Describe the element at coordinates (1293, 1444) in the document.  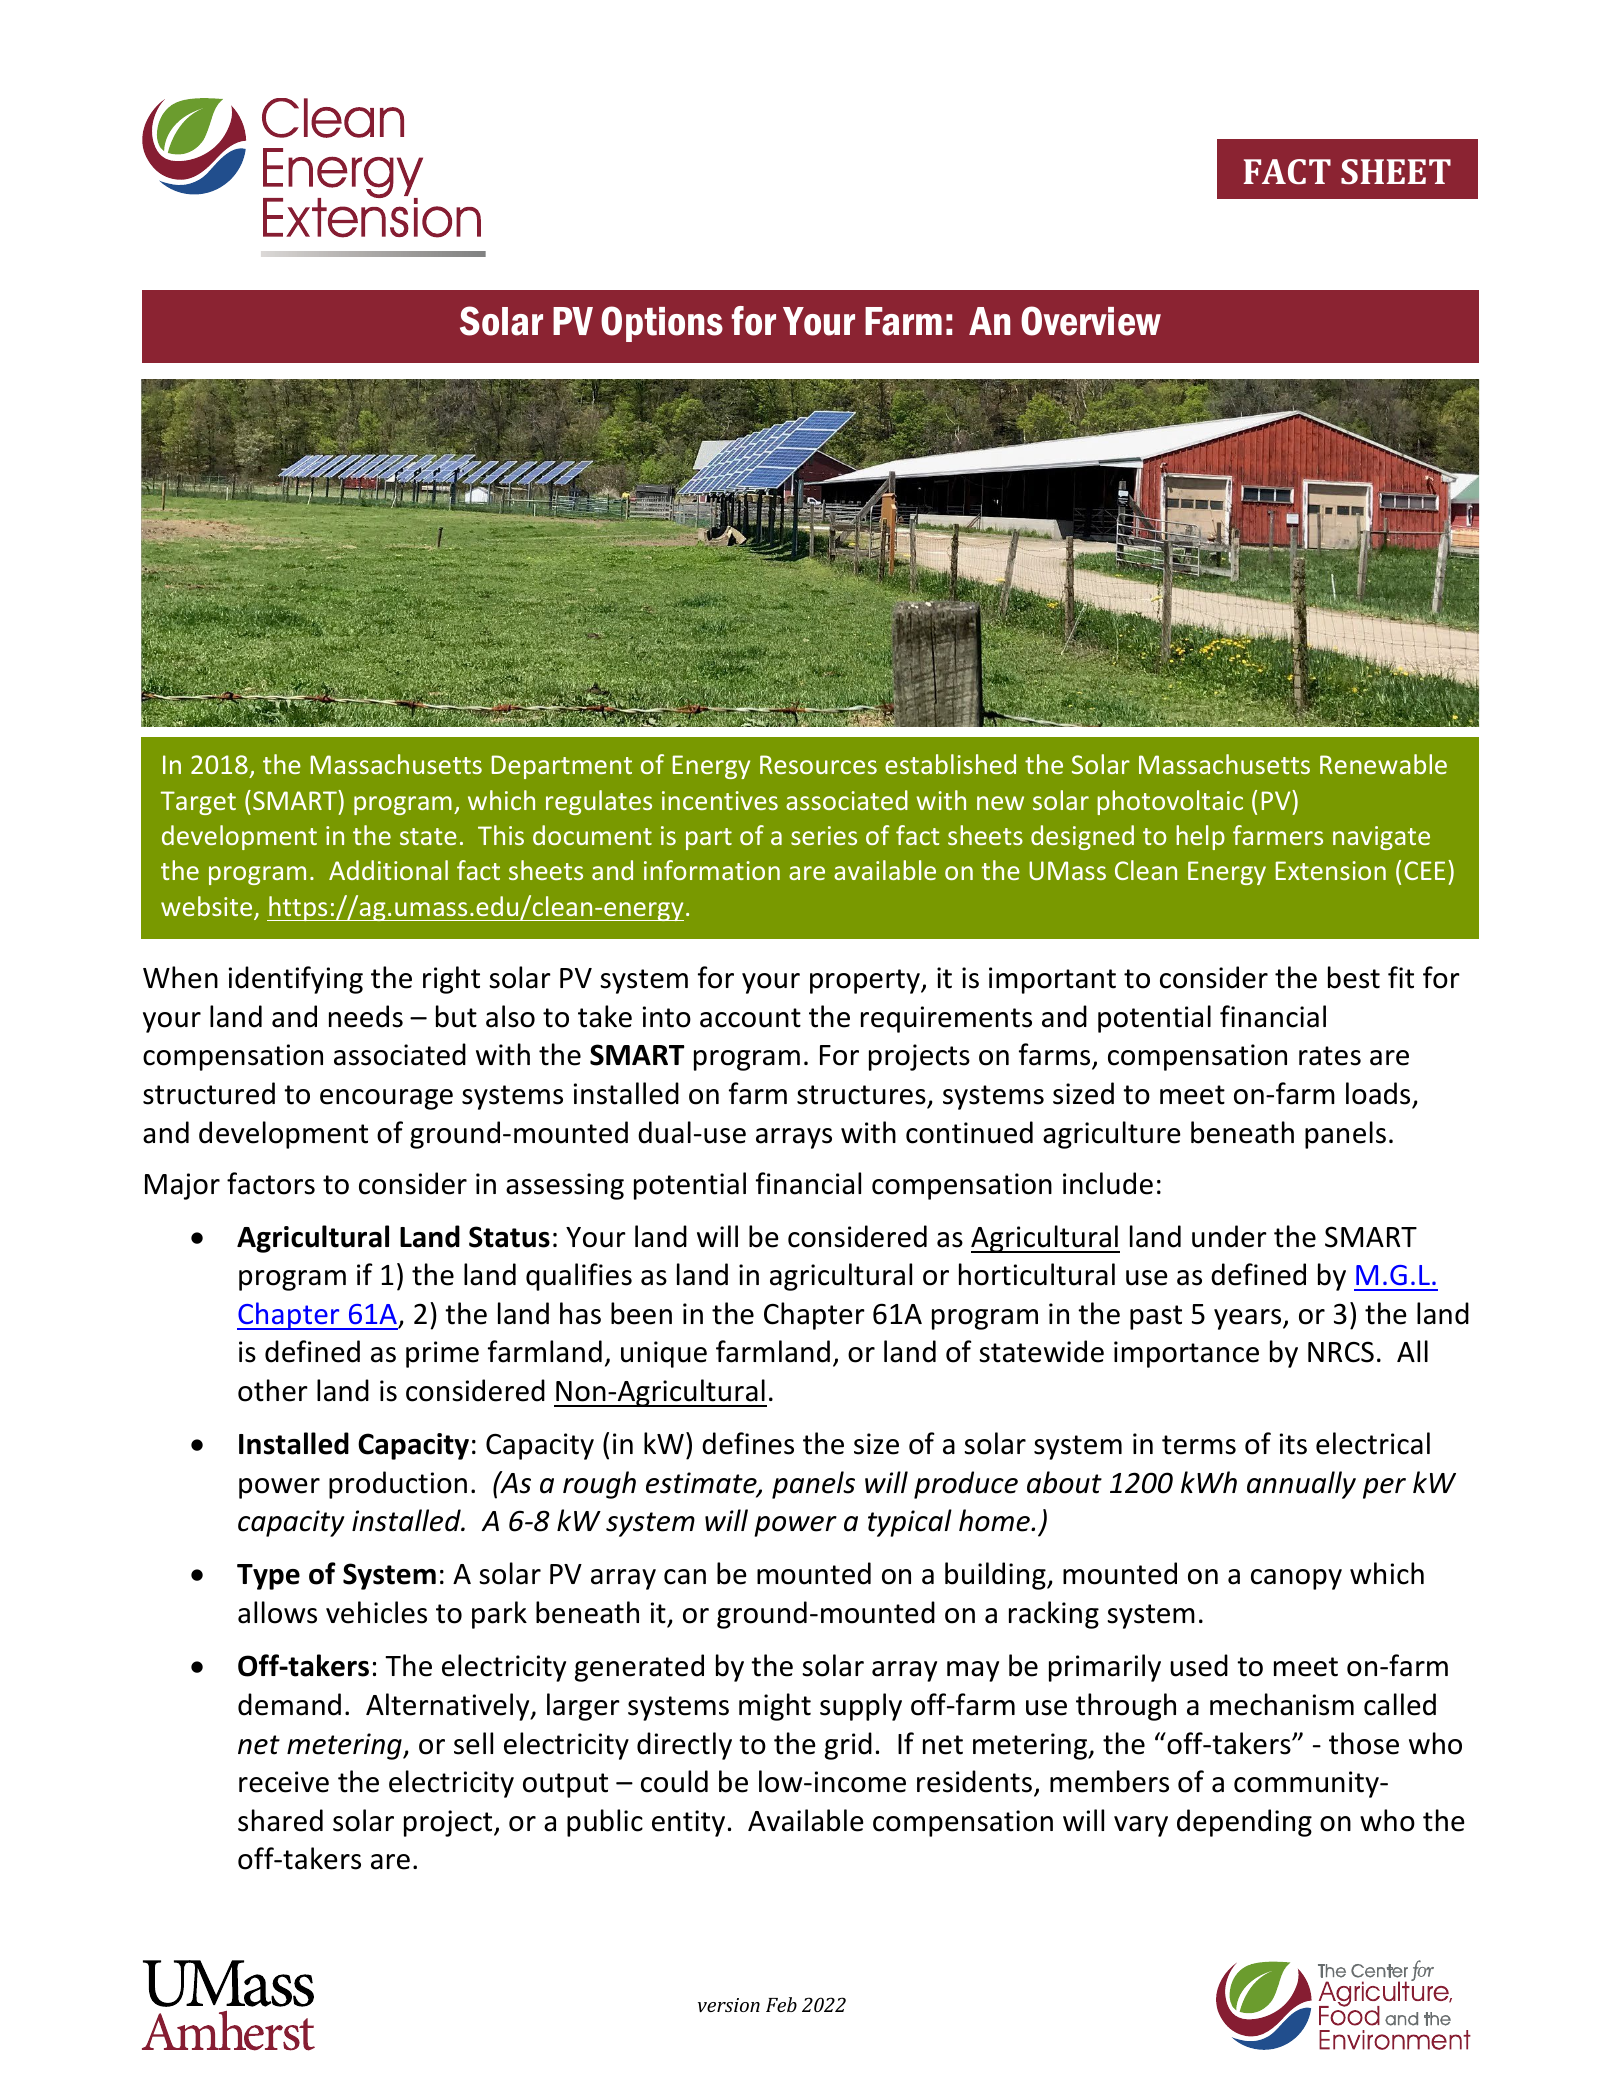
I see `its` at that location.
